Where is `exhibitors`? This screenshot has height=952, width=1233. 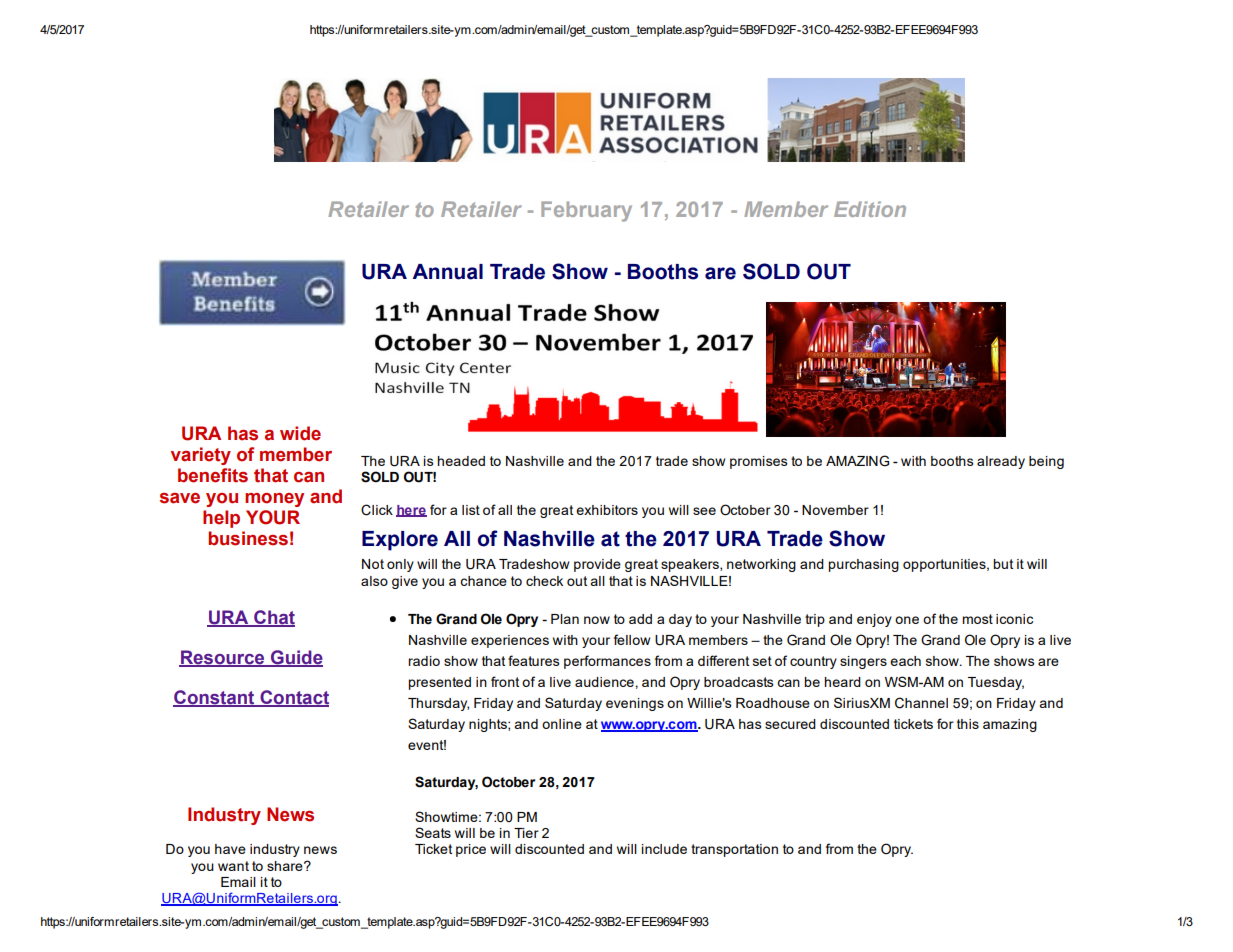 exhibitors is located at coordinates (607, 510).
